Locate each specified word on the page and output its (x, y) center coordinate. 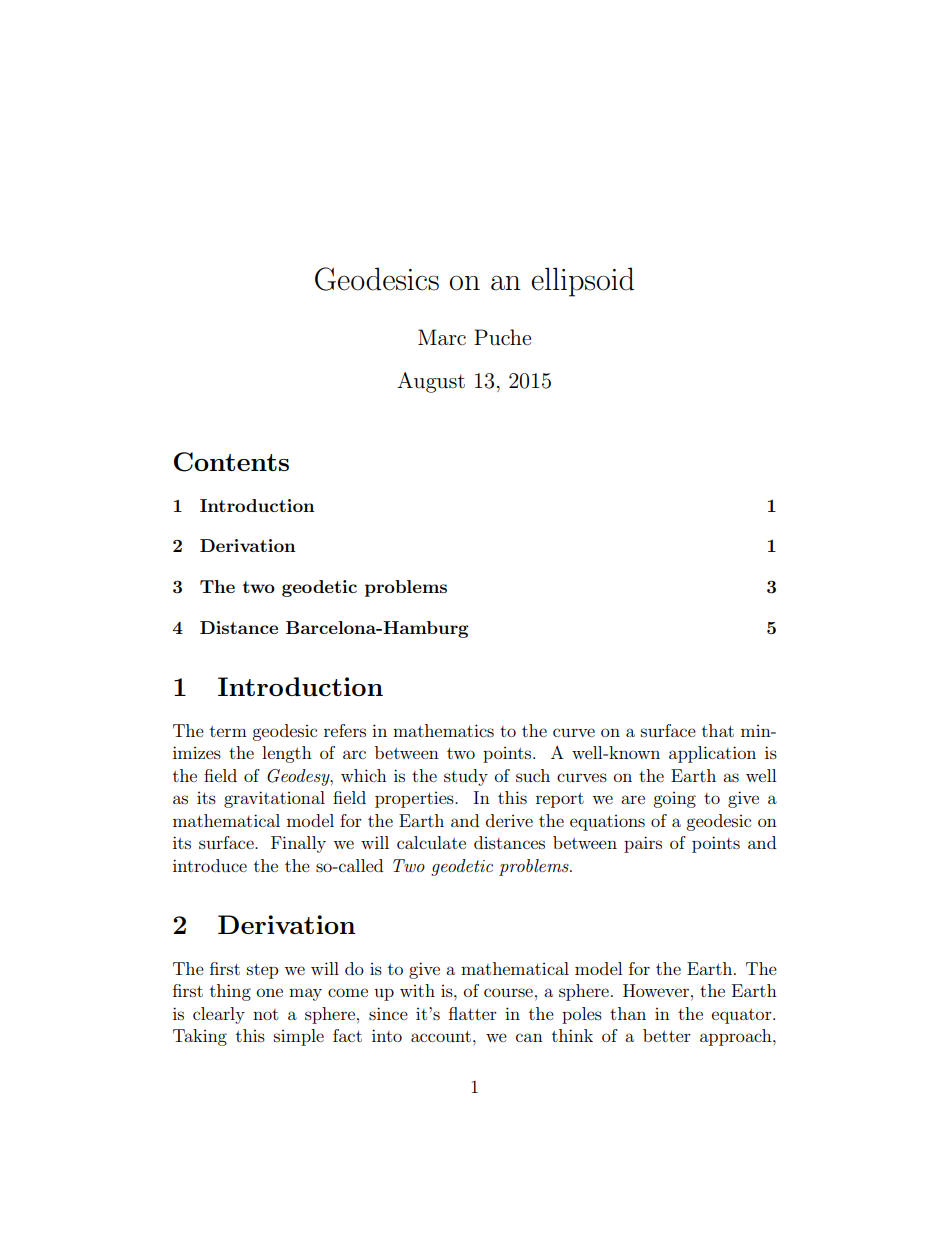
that (718, 730)
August (431, 382)
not (265, 1014)
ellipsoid (582, 282)
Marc (442, 337)
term (228, 731)
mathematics (443, 730)
